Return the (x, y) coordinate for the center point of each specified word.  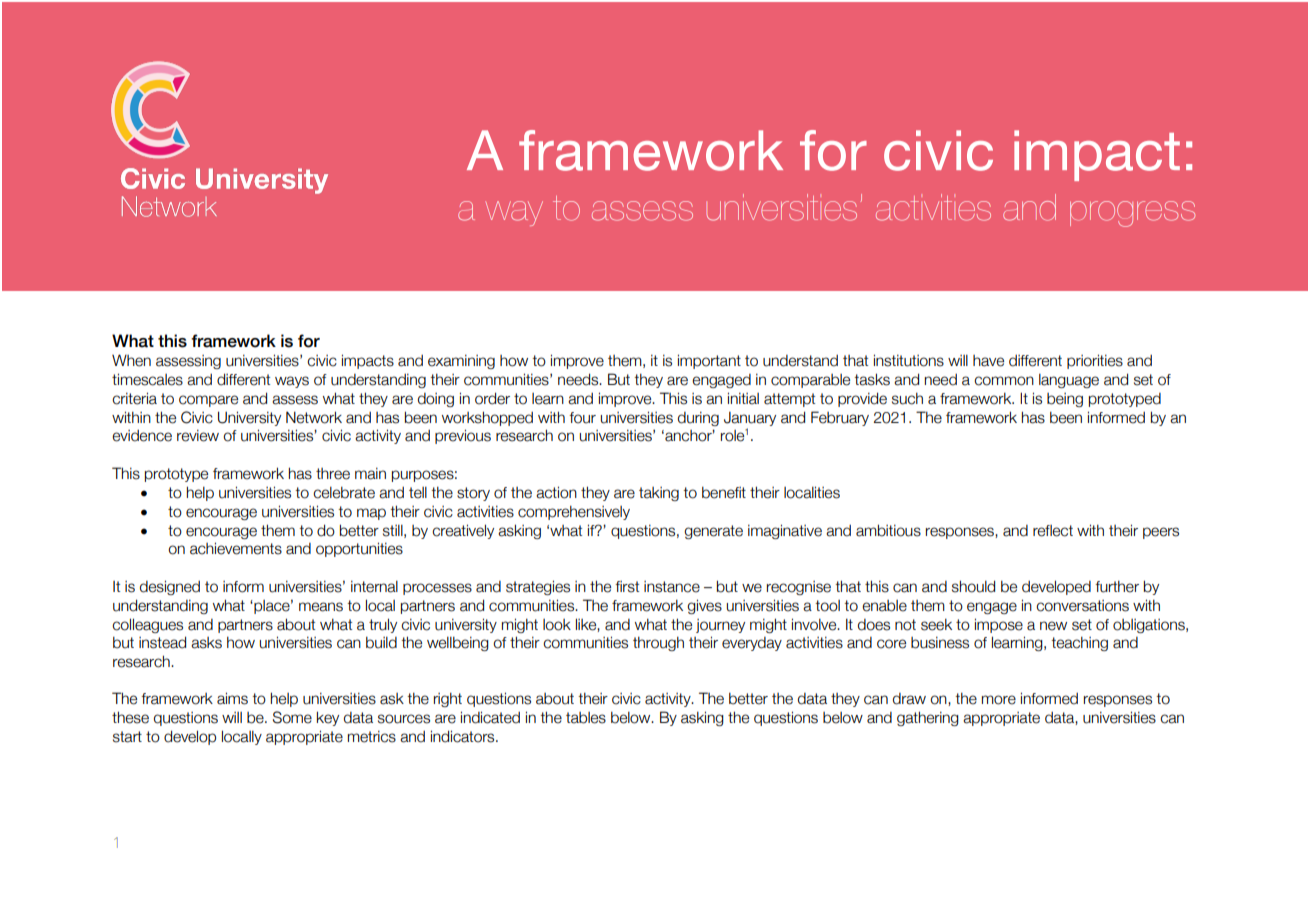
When (131, 360)
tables (586, 718)
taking (659, 494)
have (988, 361)
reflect (1053, 531)
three (333, 474)
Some (292, 717)
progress (1132, 214)
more (999, 700)
